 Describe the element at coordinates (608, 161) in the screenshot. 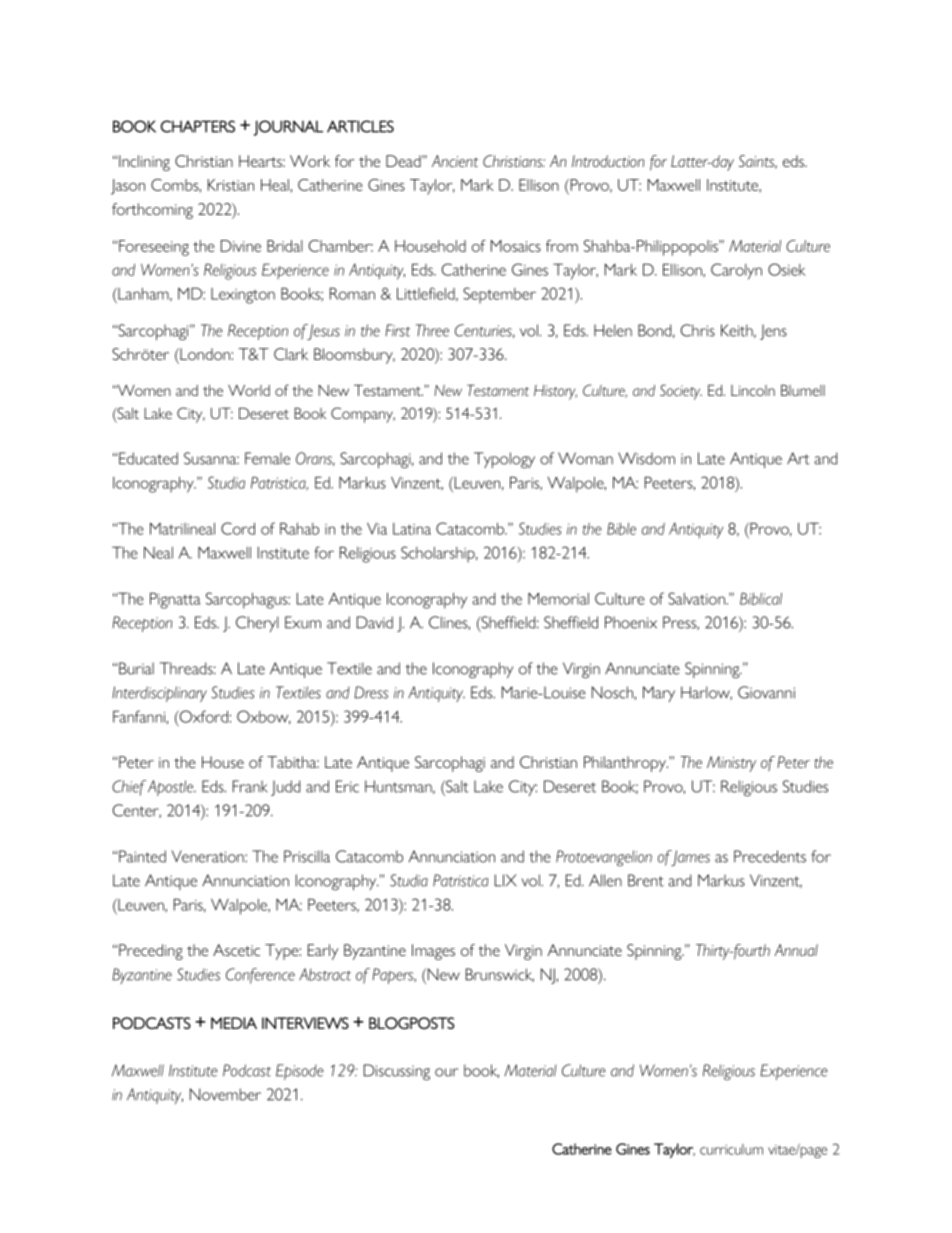

I see `Introduction` at that location.
